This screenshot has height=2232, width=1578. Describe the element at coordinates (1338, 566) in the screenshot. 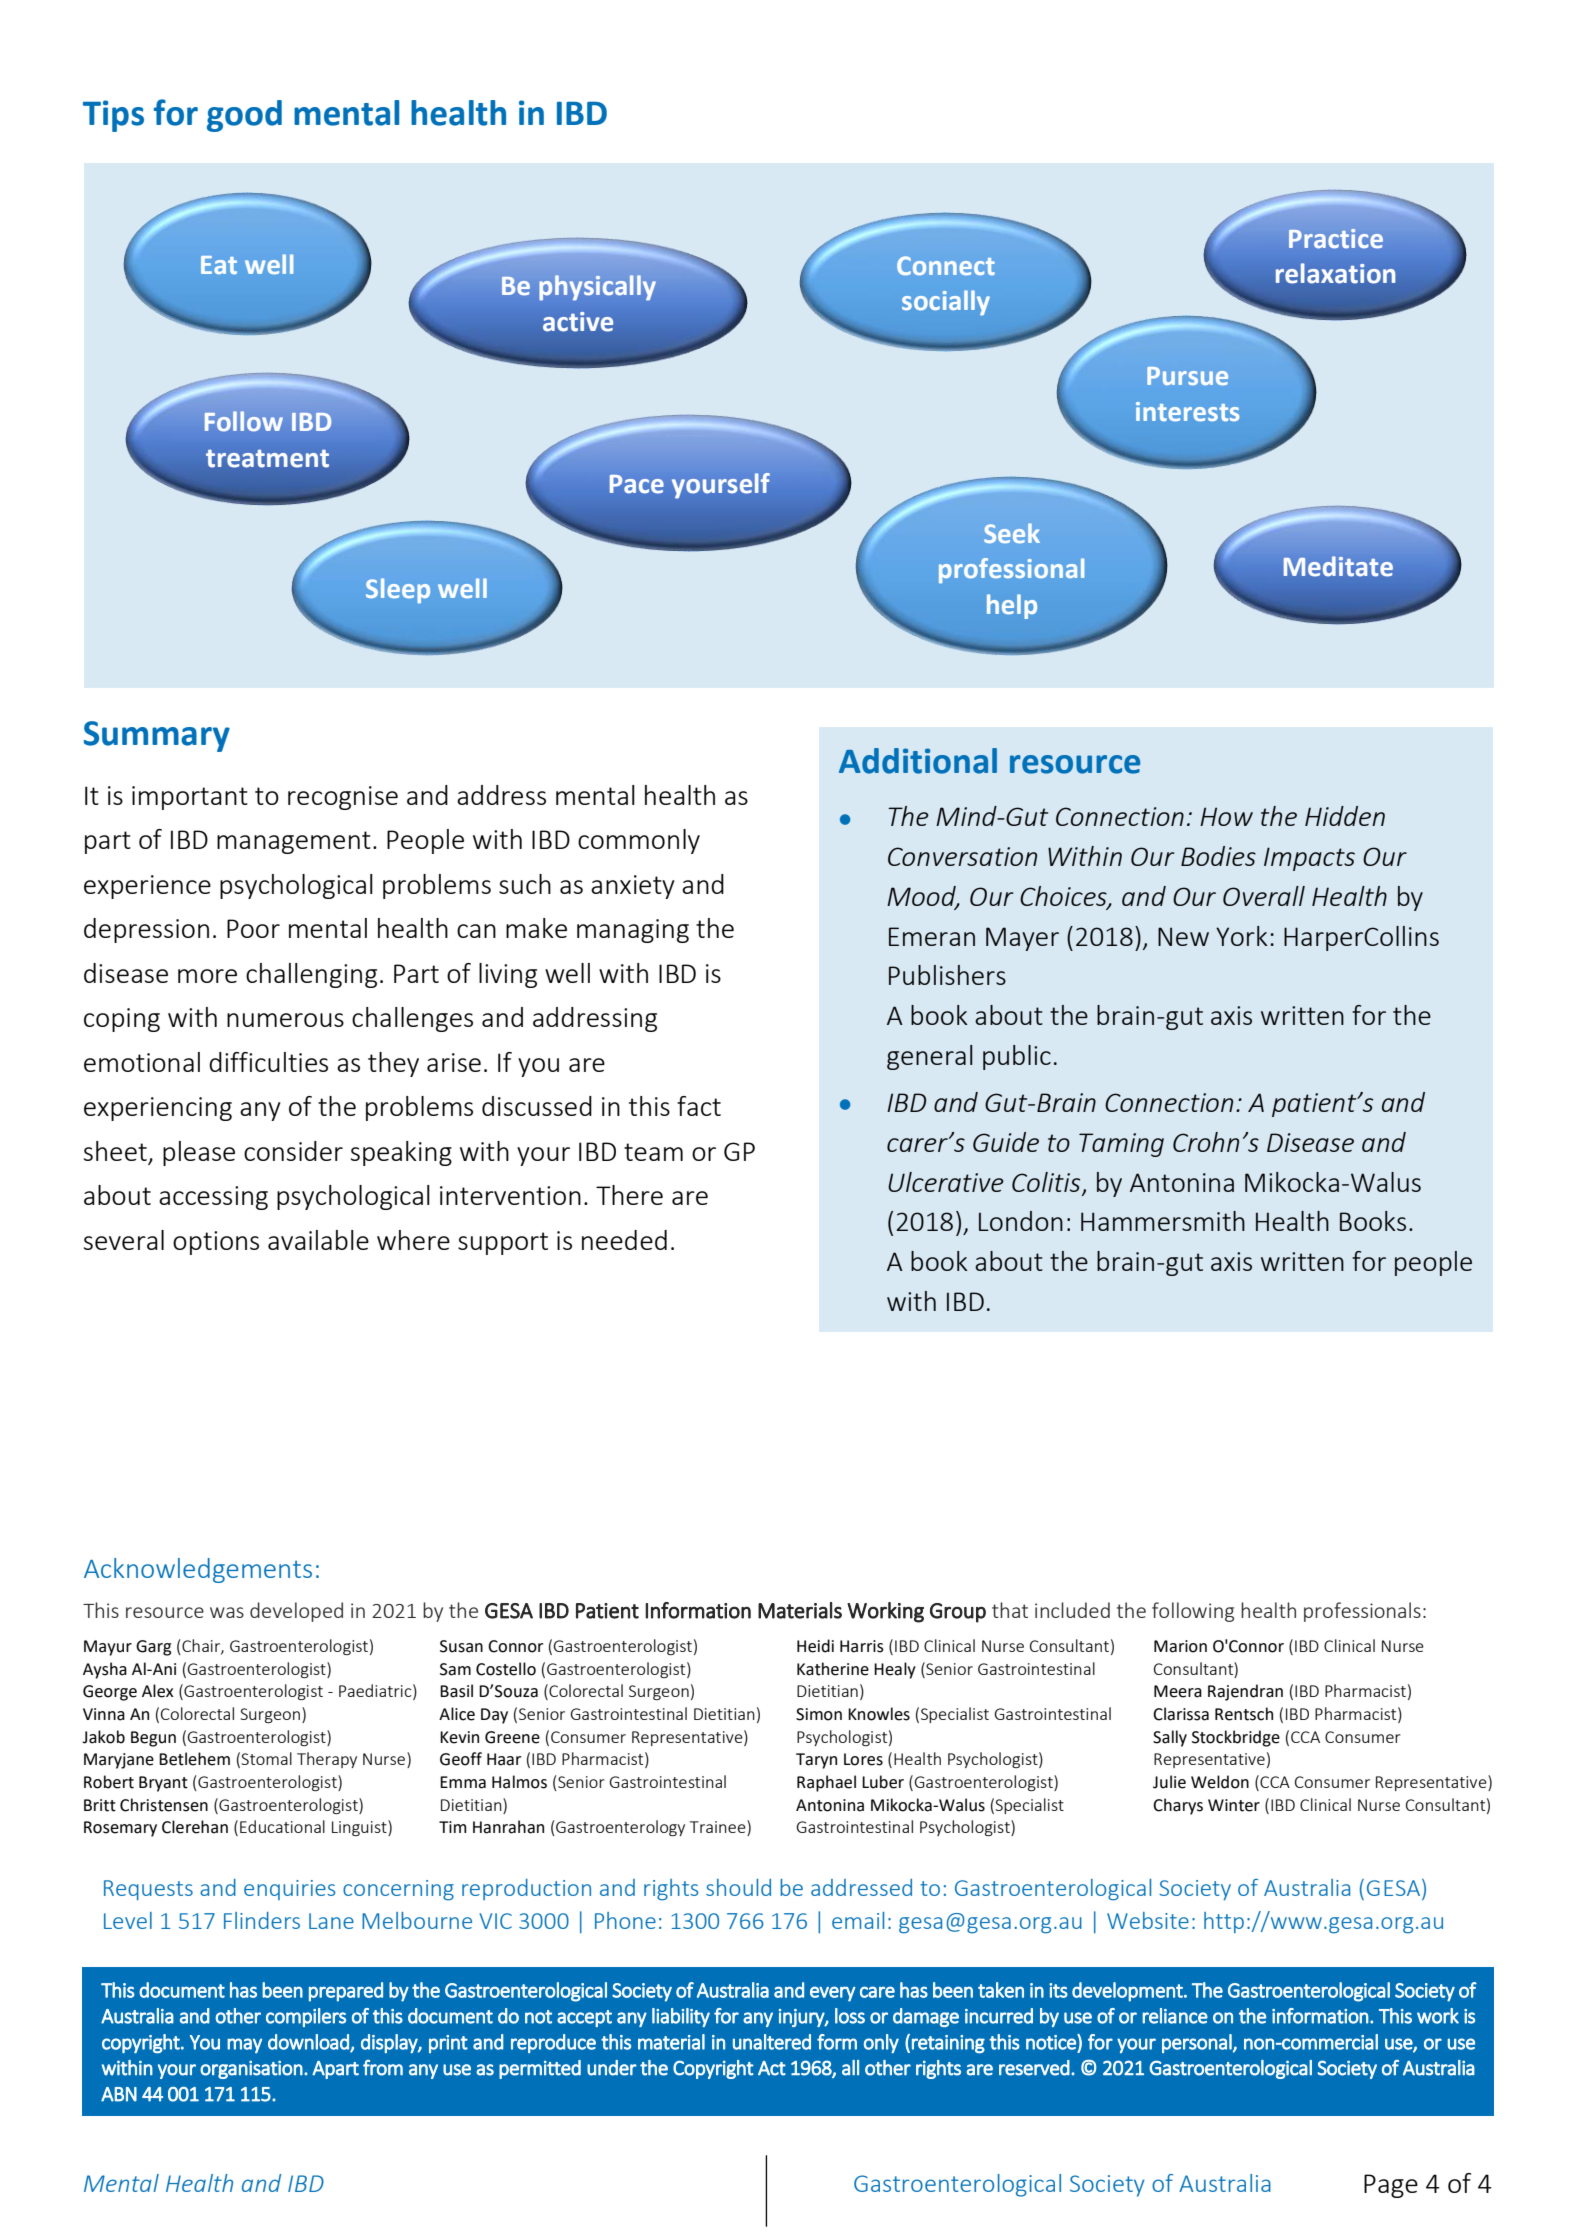

I see `Meditate` at that location.
